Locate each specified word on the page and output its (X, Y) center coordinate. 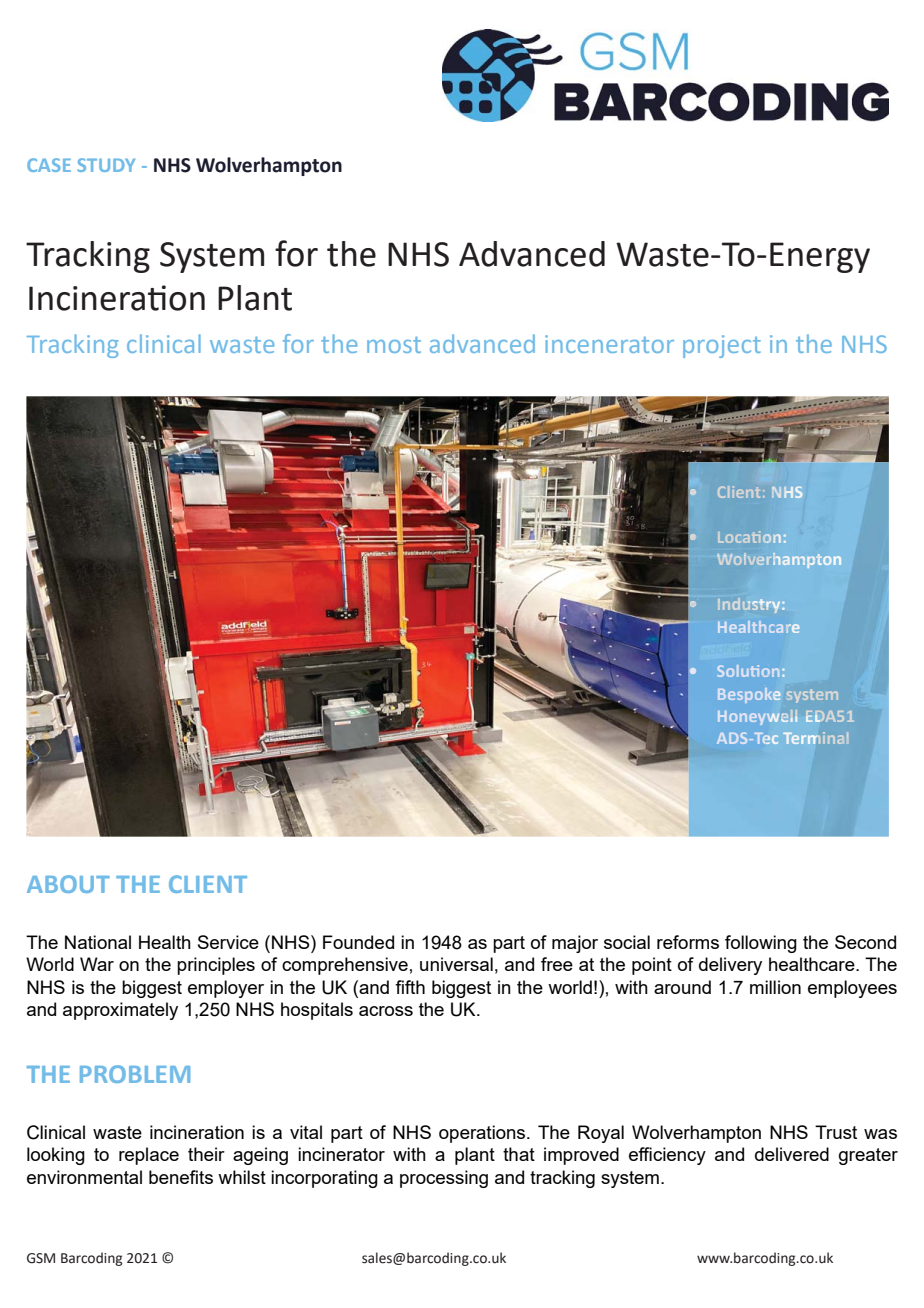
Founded (358, 942)
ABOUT (68, 884)
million (775, 987)
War (97, 964)
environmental (84, 1177)
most (394, 345)
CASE (49, 165)
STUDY (106, 165)
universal (456, 964)
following (761, 944)
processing (444, 1179)
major (575, 944)
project (722, 346)
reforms (688, 942)
